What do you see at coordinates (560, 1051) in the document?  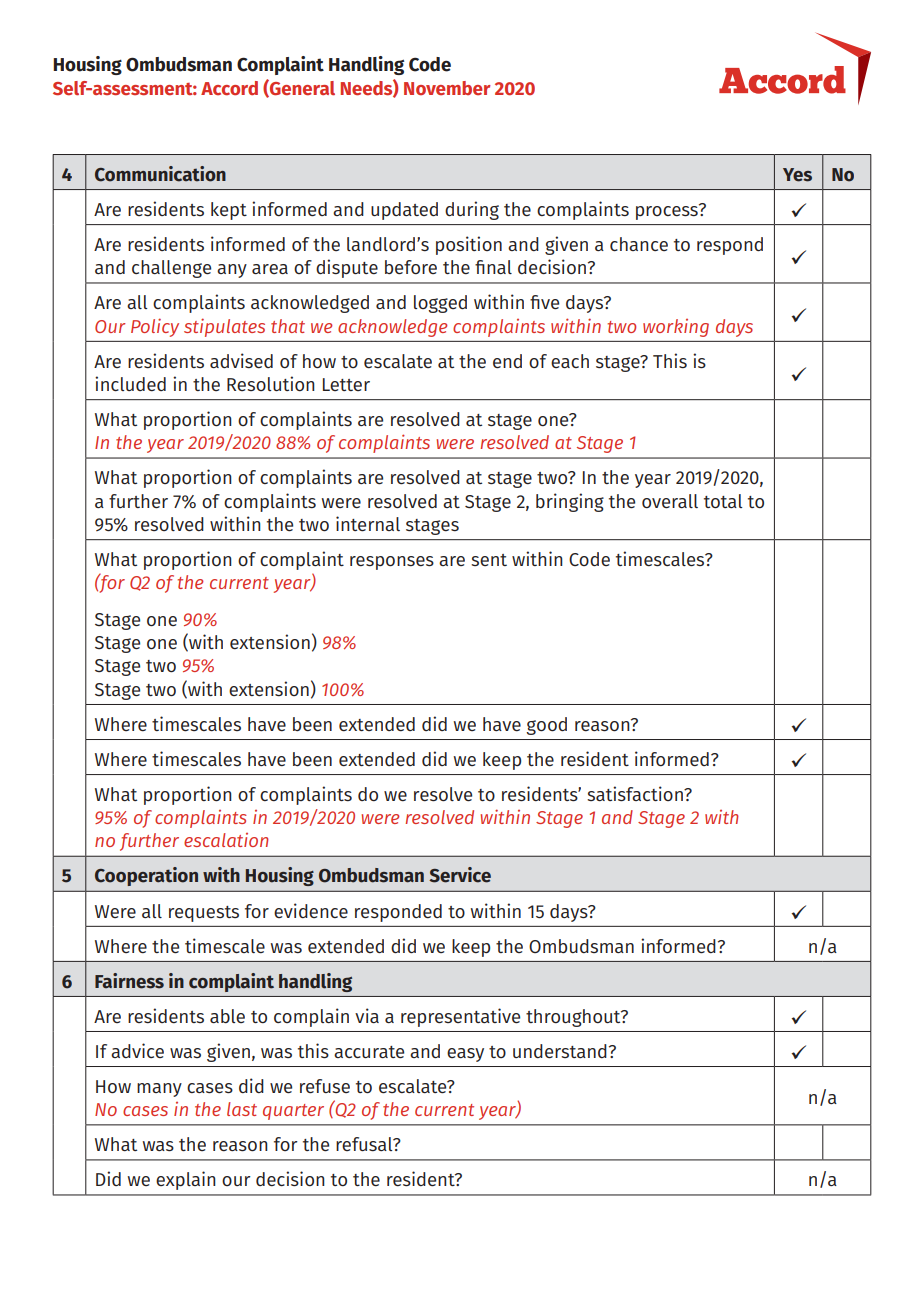 I see `understand` at bounding box center [560, 1051].
